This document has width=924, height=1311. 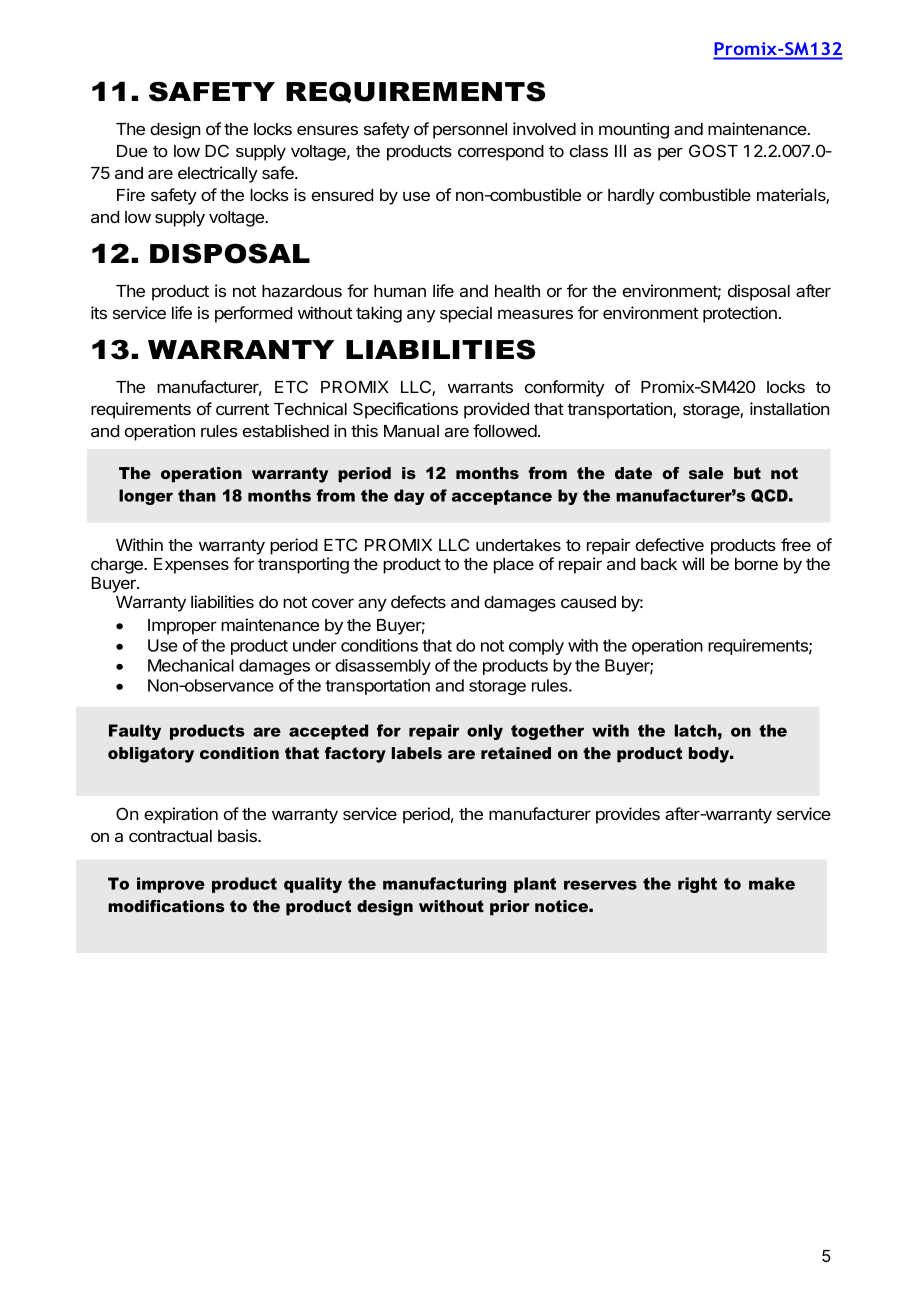 I want to click on GOST, so click(x=713, y=150).
